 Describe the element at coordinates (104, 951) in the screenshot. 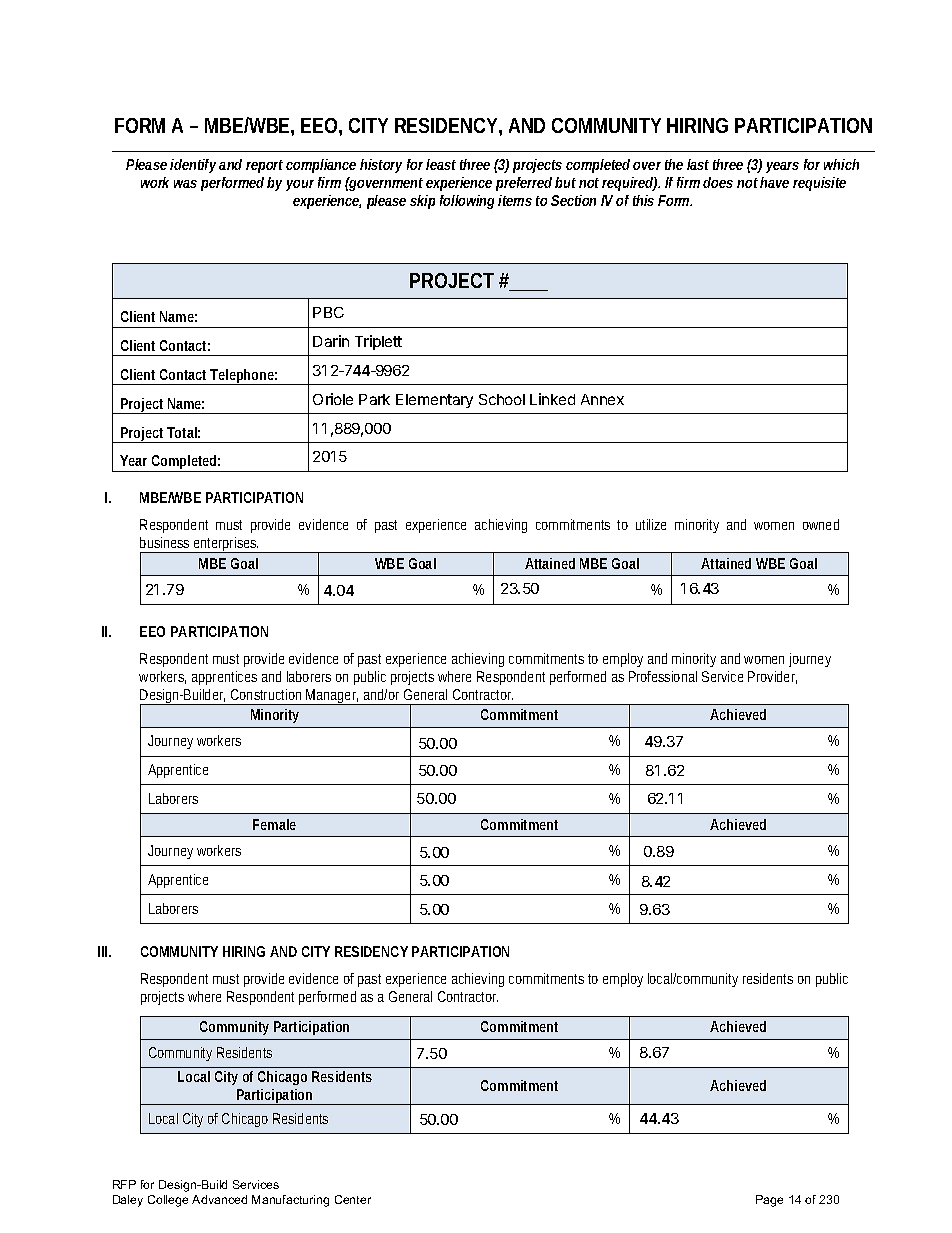

I see `III` at that location.
